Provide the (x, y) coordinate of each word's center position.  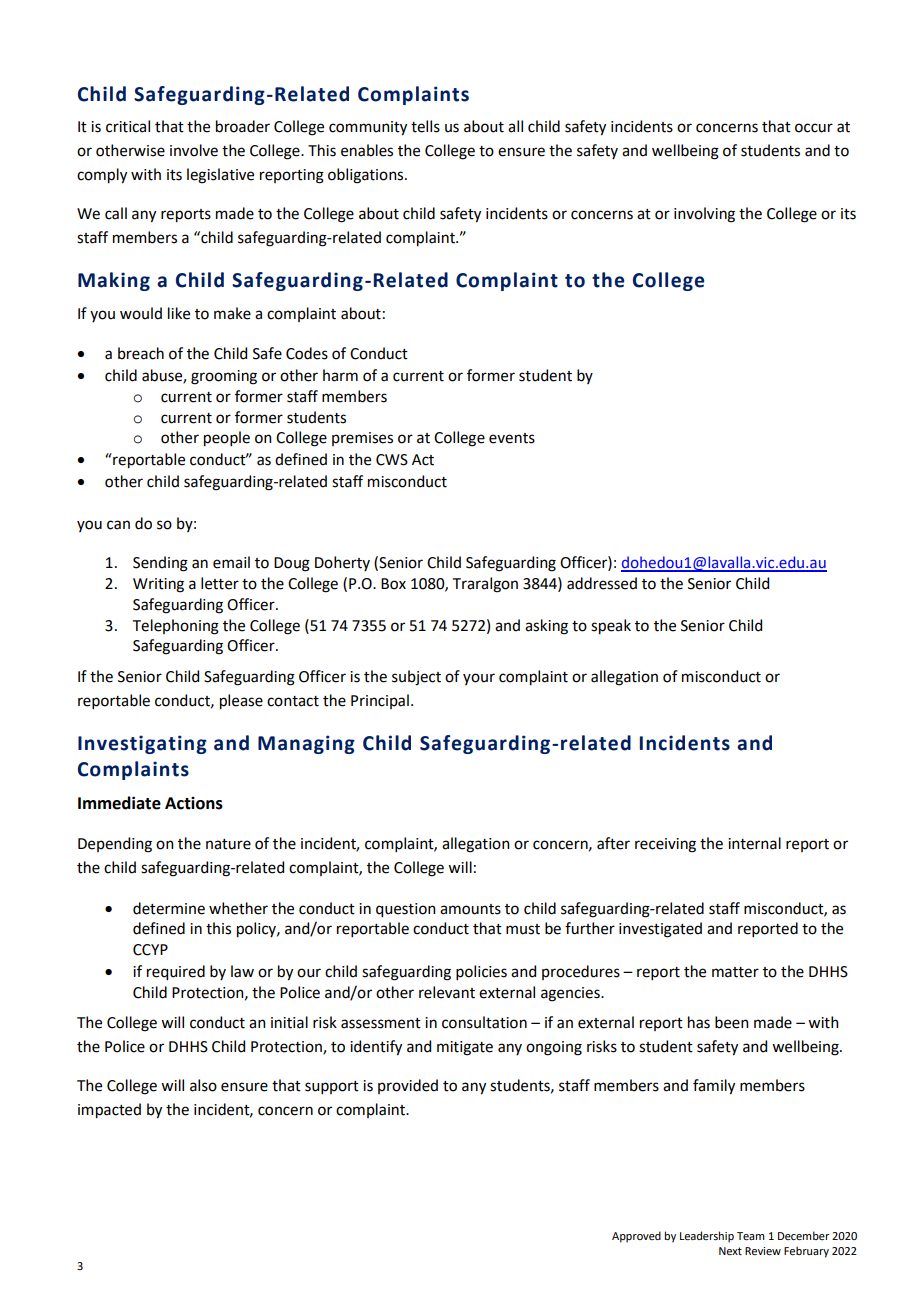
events (512, 438)
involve (194, 150)
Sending (160, 564)
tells (425, 126)
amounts (470, 909)
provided (408, 1086)
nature (228, 844)
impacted (109, 1111)
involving (704, 215)
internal (754, 843)
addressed (602, 583)
